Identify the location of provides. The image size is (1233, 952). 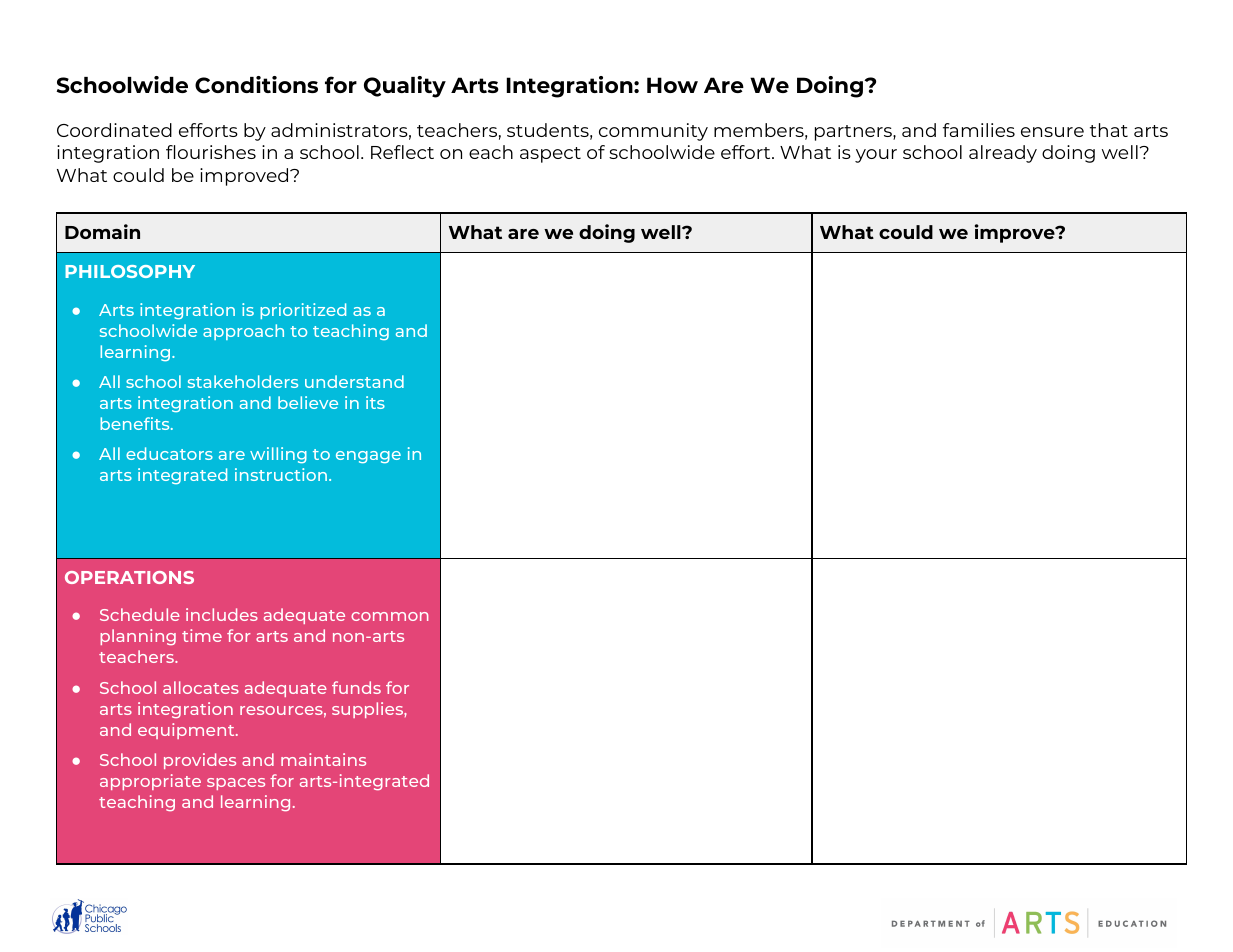
(200, 761).
